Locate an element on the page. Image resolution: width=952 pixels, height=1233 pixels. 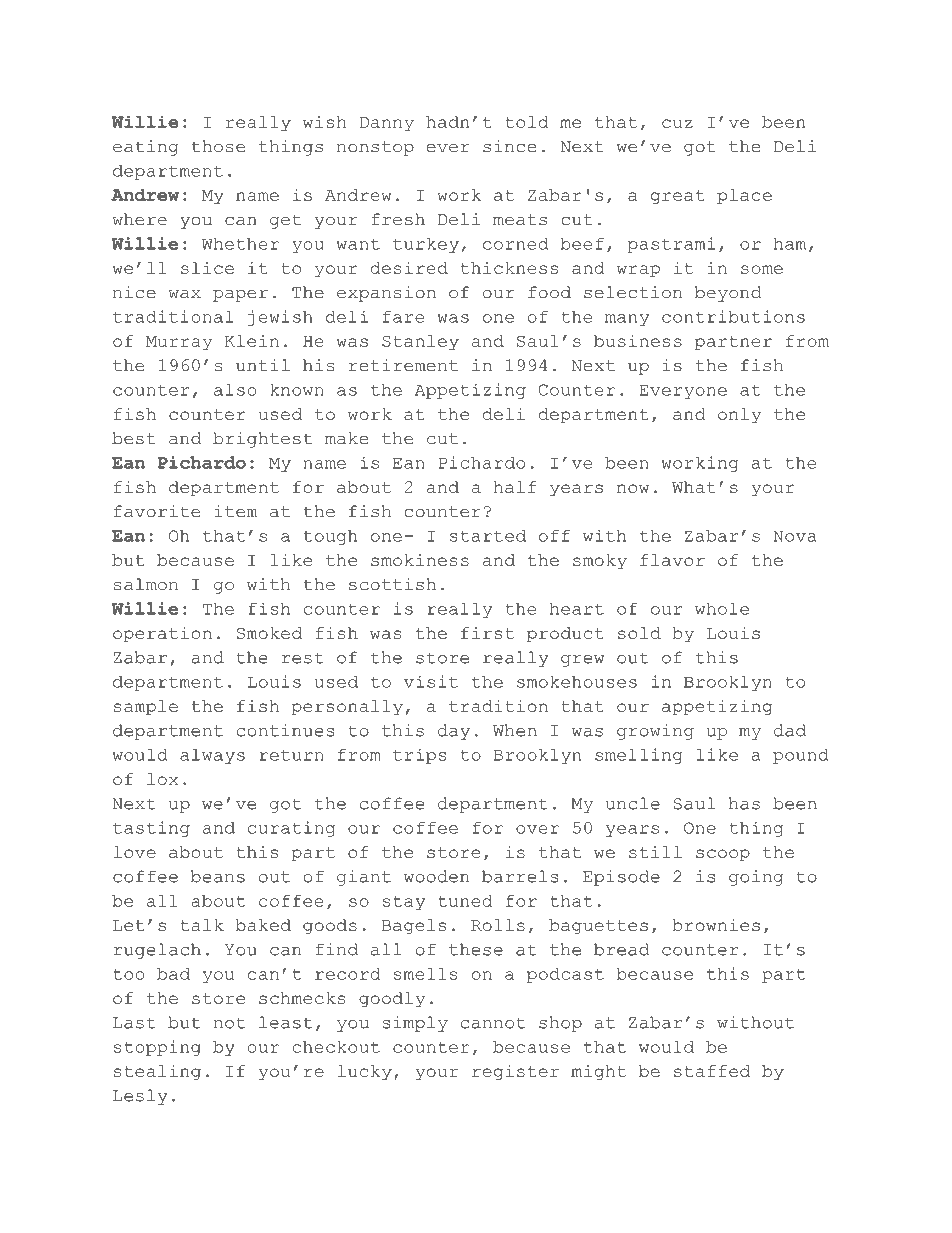
since is located at coordinates (509, 146).
